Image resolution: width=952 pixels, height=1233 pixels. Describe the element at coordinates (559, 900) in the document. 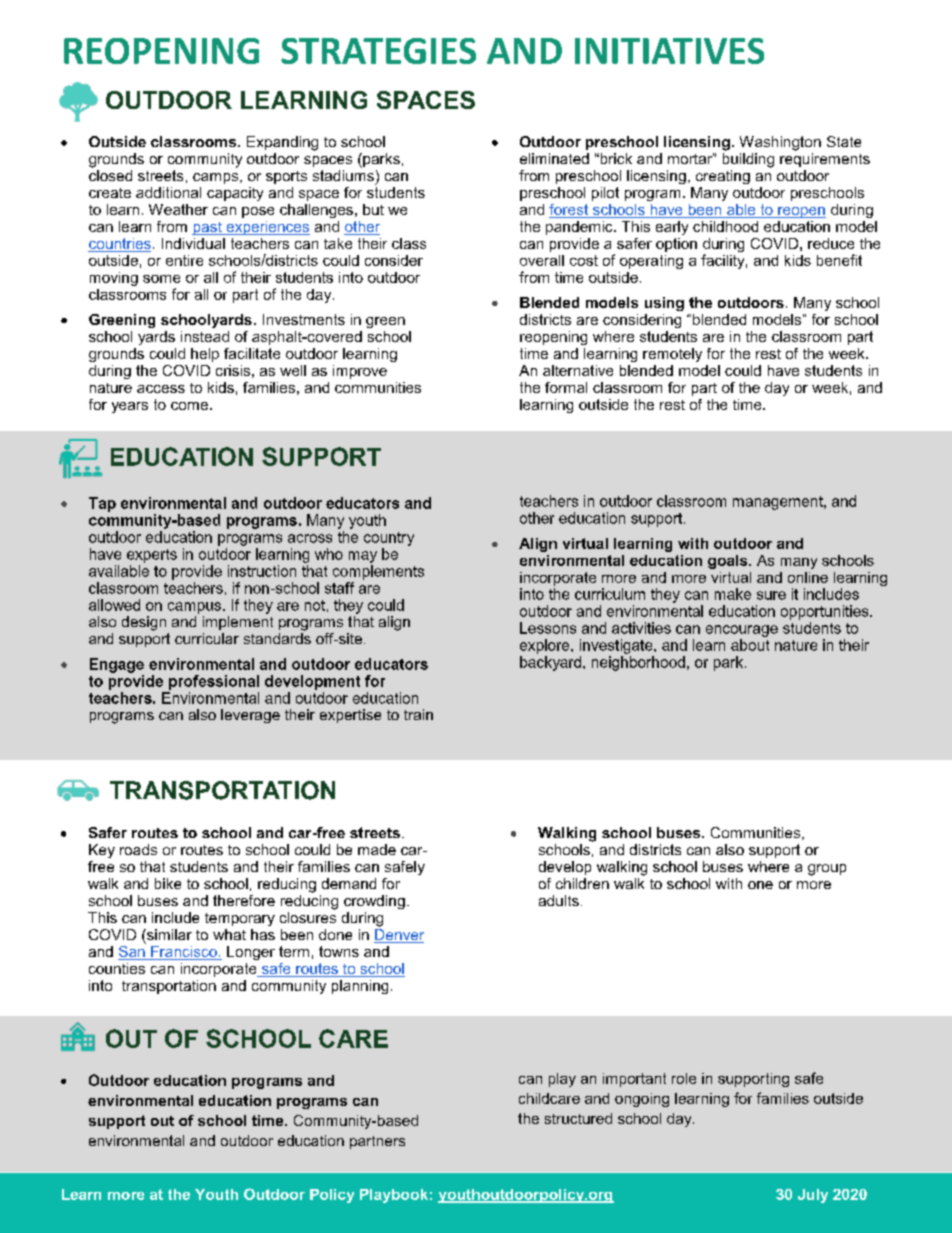

I see `adults` at that location.
